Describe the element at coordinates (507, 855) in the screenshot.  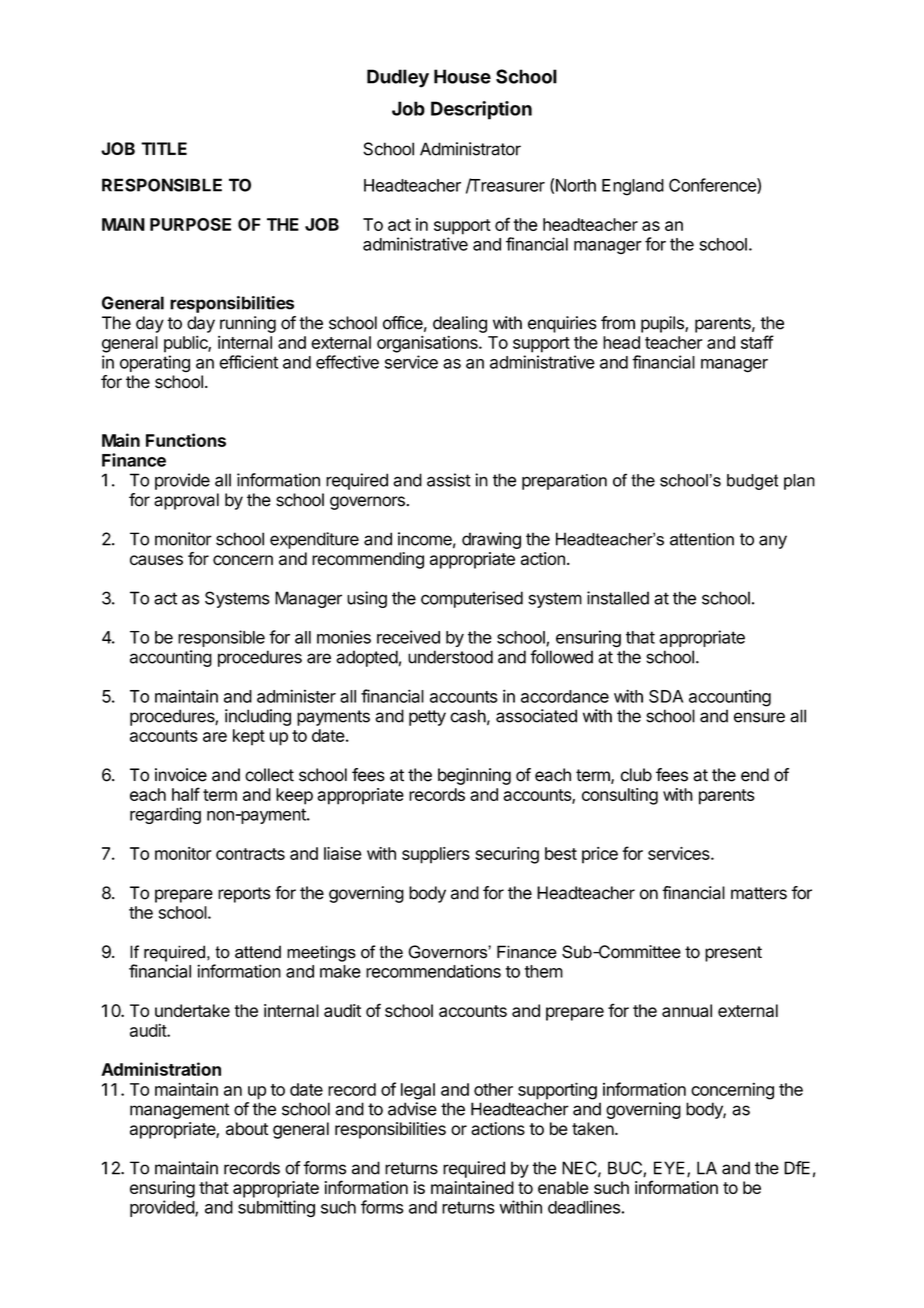
I see `securing` at that location.
